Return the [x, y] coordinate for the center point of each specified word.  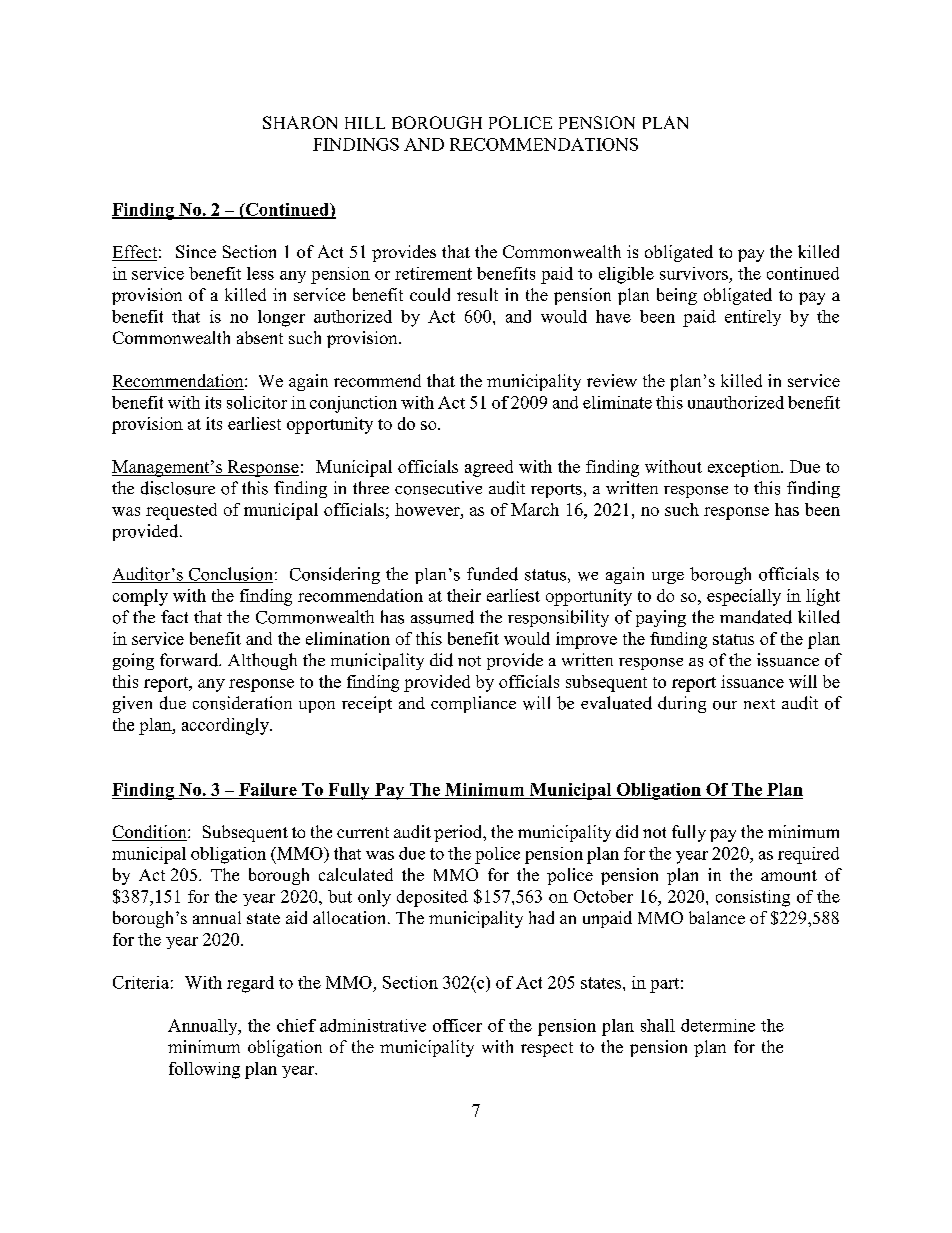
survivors [694, 273]
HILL [365, 123]
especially [744, 597]
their [464, 595]
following [204, 1070]
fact [174, 616]
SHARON [300, 122]
